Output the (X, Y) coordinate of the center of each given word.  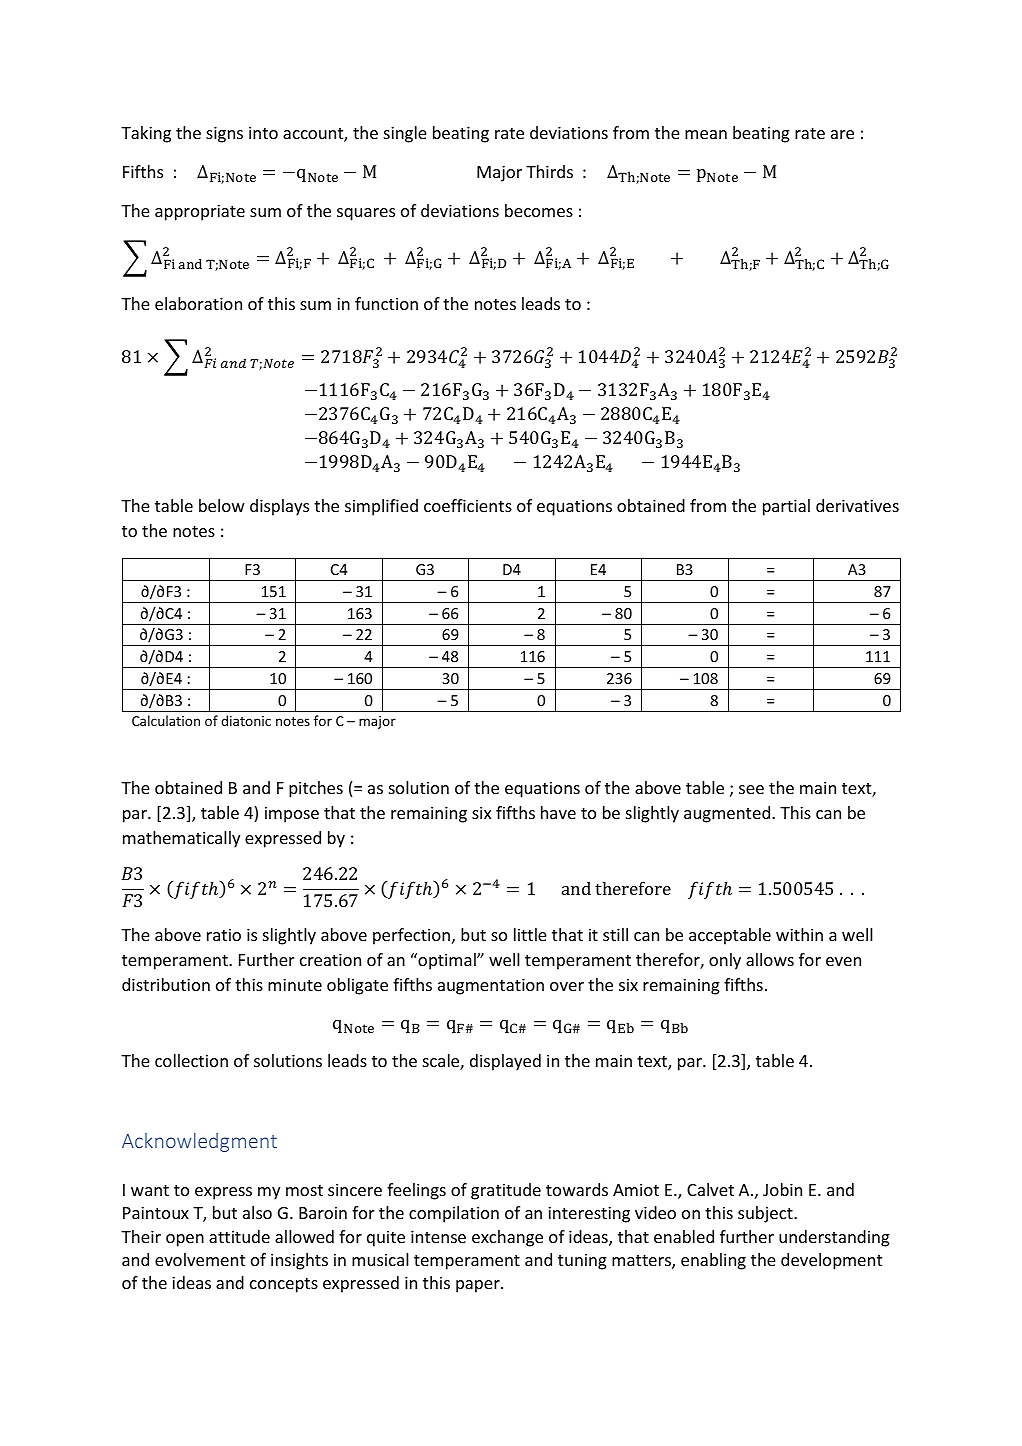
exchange (507, 1238)
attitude (239, 1236)
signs (224, 134)
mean (706, 134)
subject (766, 1214)
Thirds (549, 171)
